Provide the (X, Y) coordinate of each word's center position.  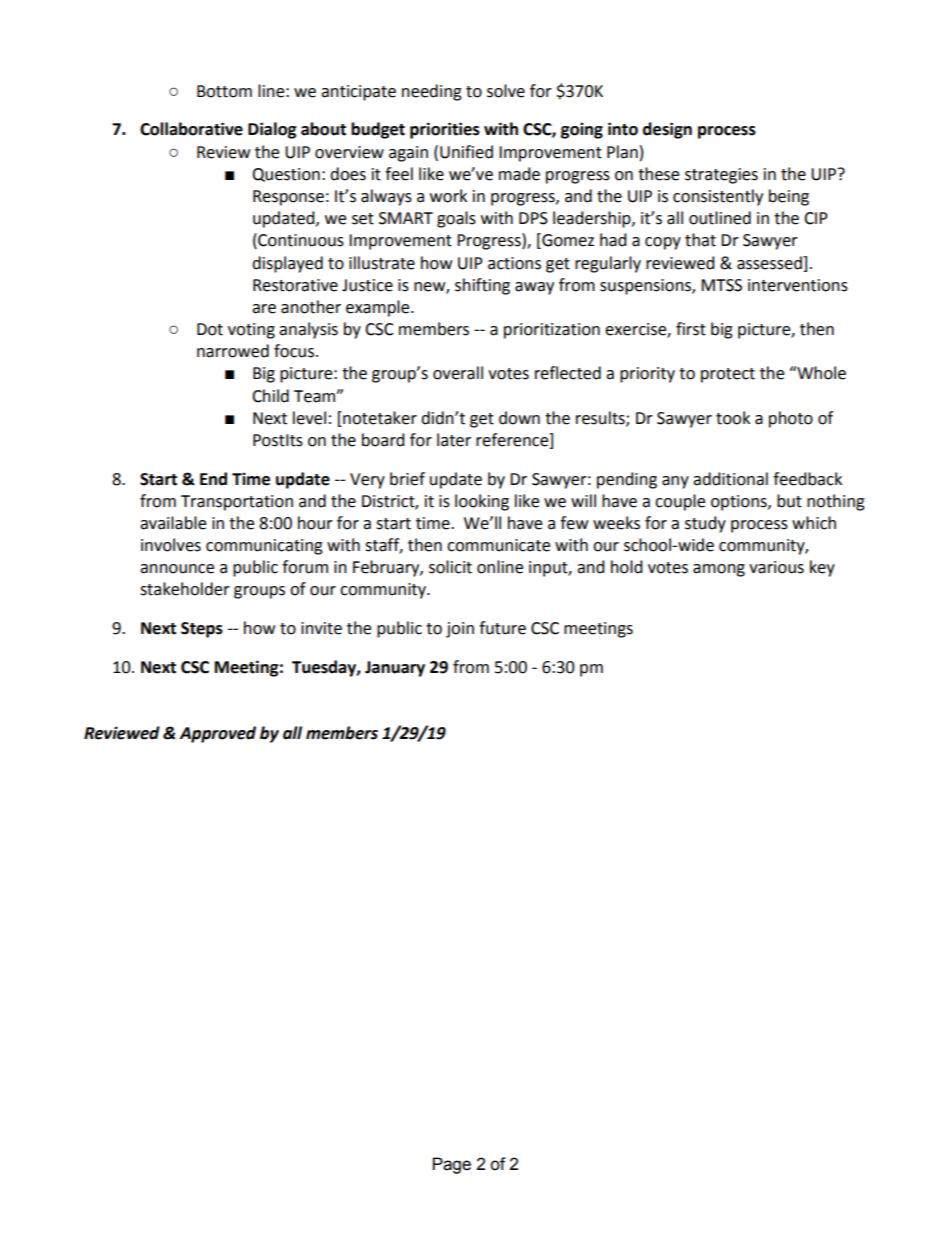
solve (506, 91)
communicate (498, 545)
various (776, 567)
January (395, 669)
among (719, 570)
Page (452, 1165)
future (502, 628)
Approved (217, 734)
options (740, 503)
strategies (721, 176)
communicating (264, 547)
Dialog (272, 130)
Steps (202, 630)
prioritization (552, 331)
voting (251, 331)
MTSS (721, 285)
